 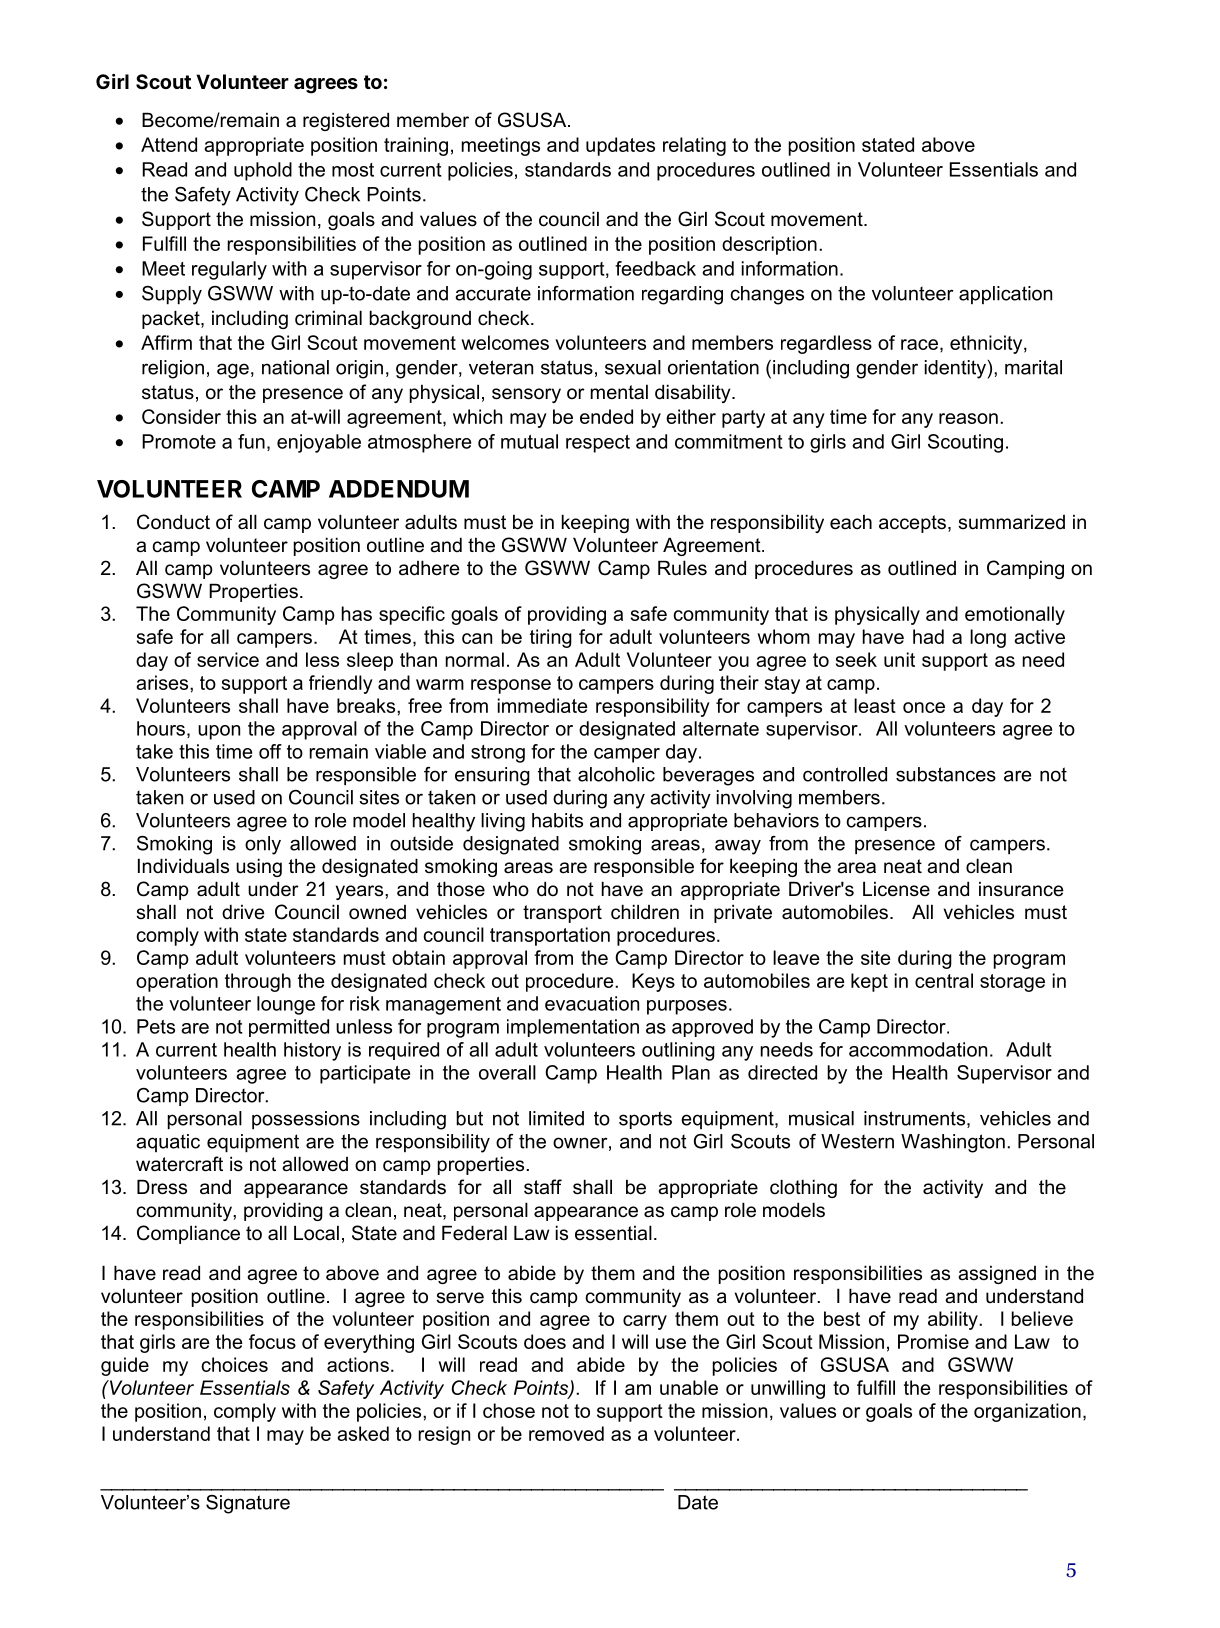 I want to click on application, so click(x=1005, y=295).
